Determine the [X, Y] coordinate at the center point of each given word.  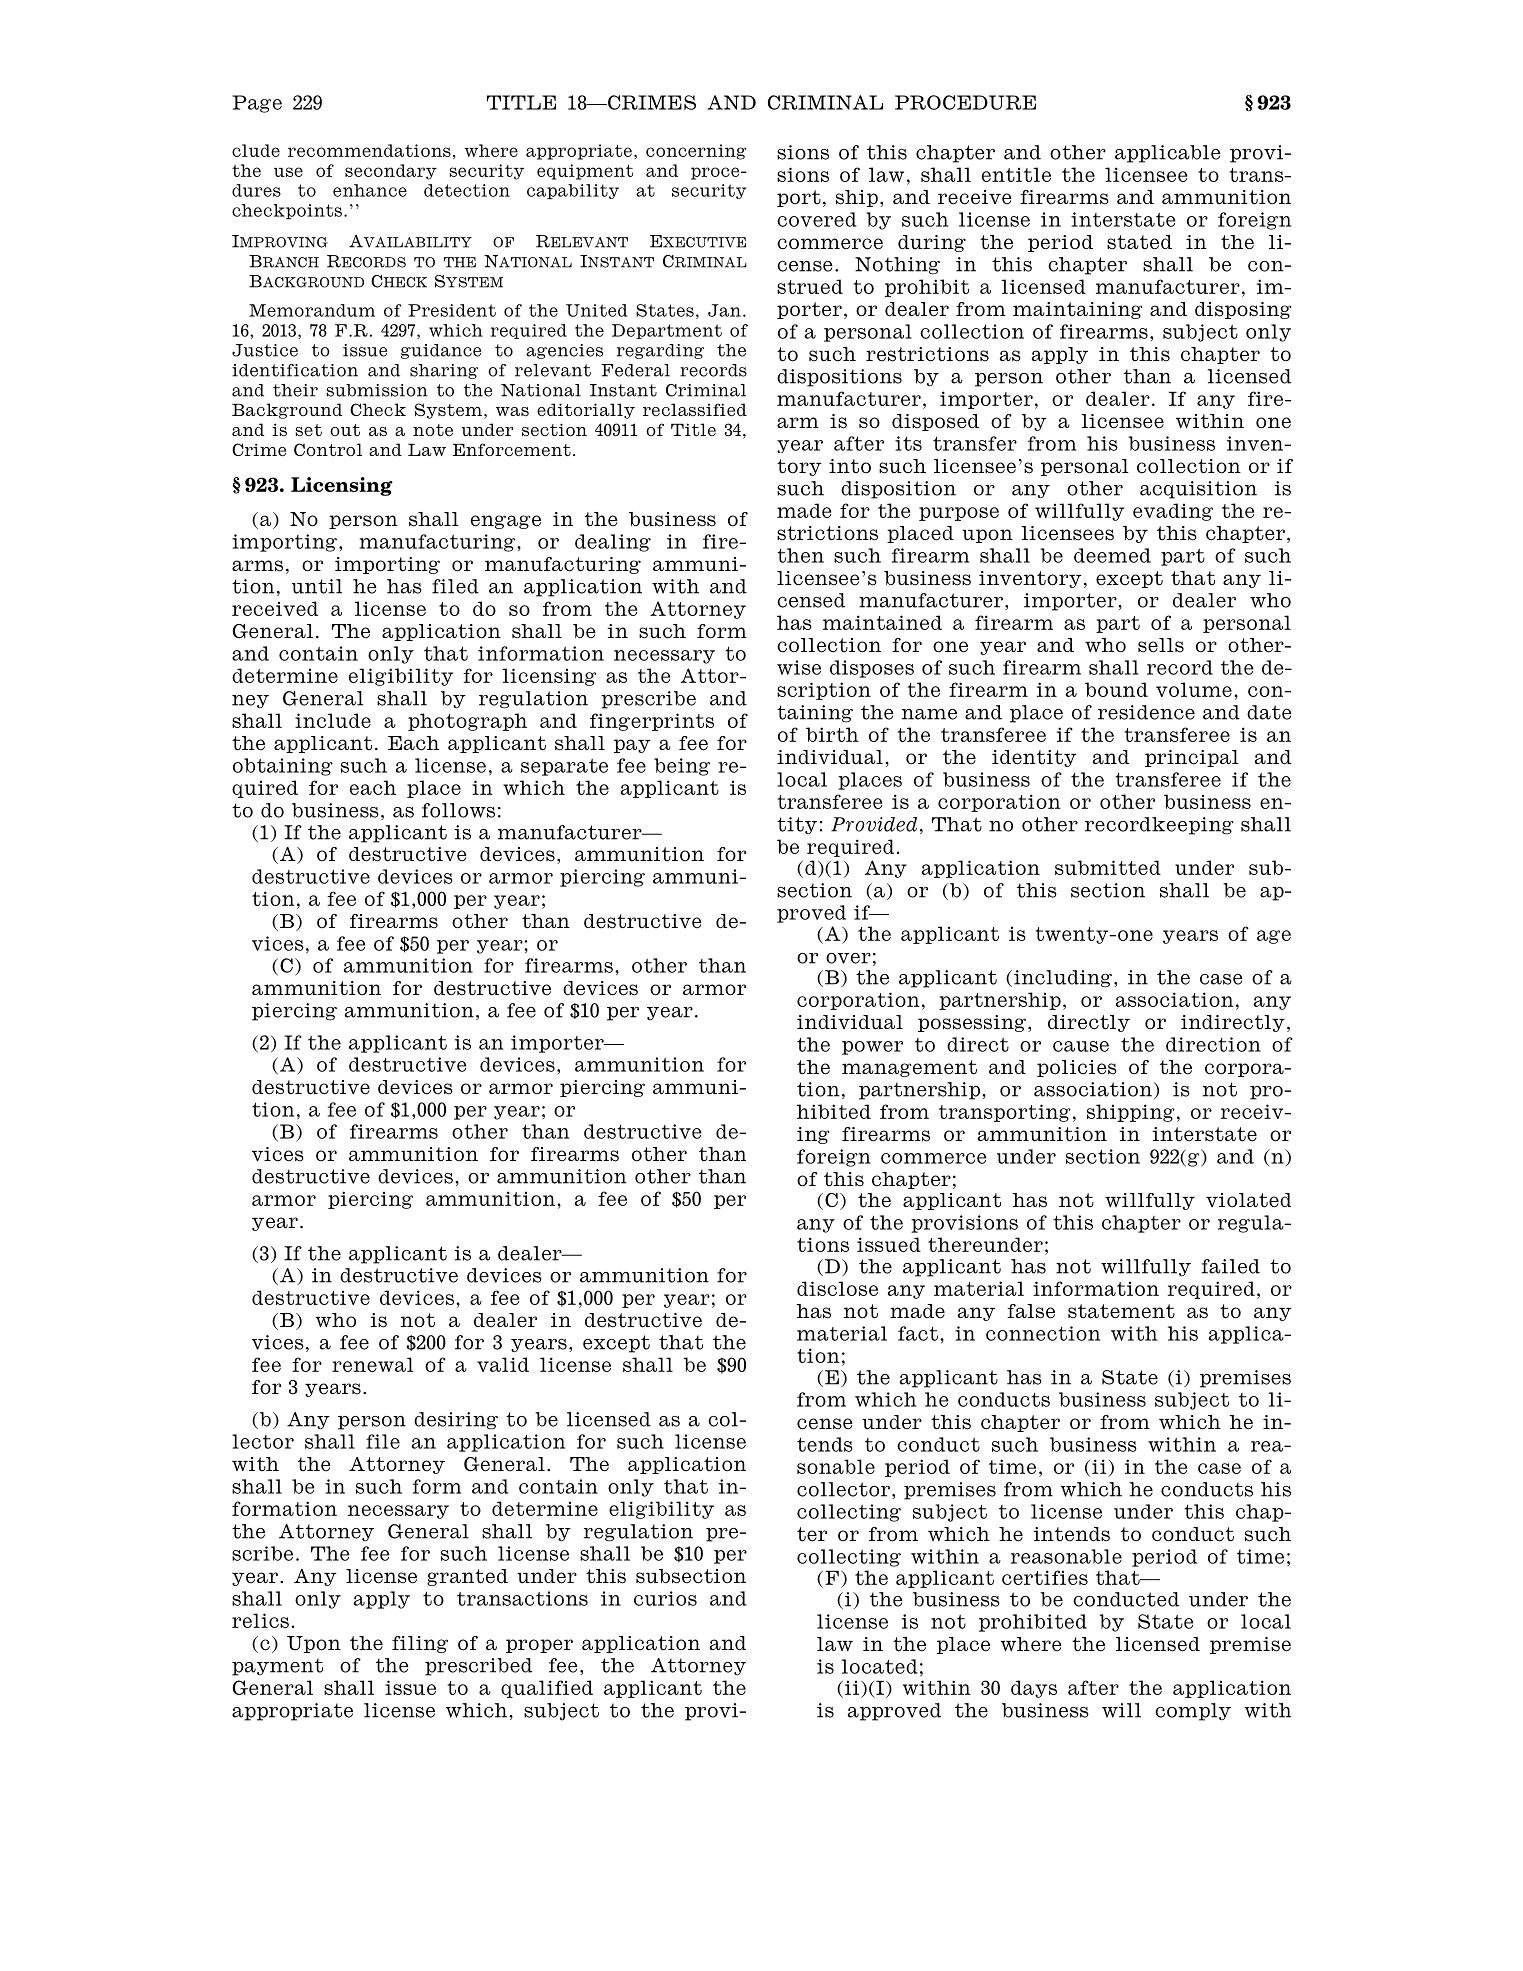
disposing [1243, 310]
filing [420, 1644]
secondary [391, 172]
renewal [372, 1364]
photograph [467, 722]
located [880, 1666]
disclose [837, 1288]
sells [1161, 645]
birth [832, 734]
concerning [696, 152]
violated [1248, 1200]
